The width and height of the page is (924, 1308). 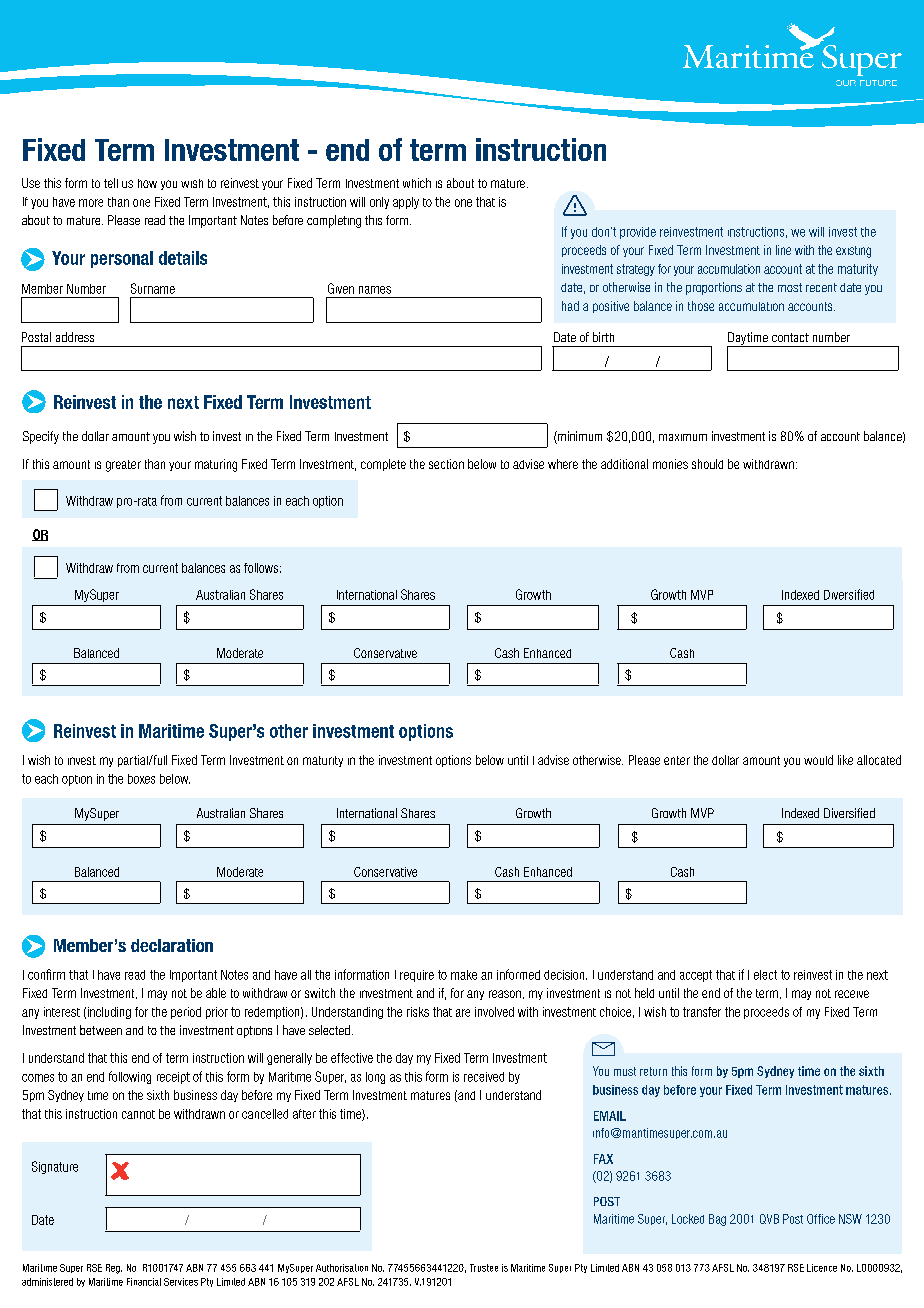 What do you see at coordinates (484, 1268) in the page?
I see `Trustee` at bounding box center [484, 1268].
